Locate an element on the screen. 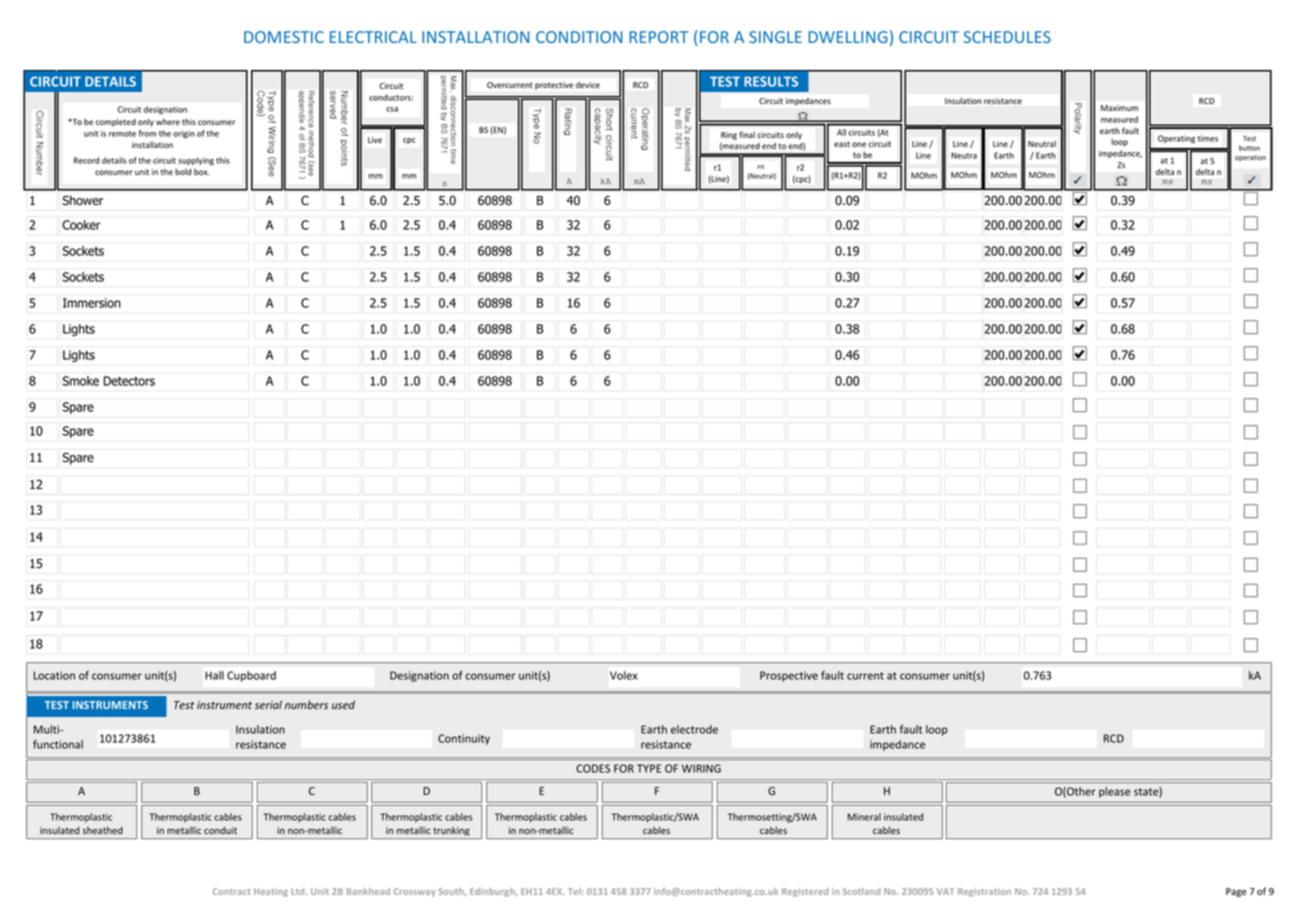 Image resolution: width=1308 pixels, height=924 pixels. conduit is located at coordinates (220, 830).
